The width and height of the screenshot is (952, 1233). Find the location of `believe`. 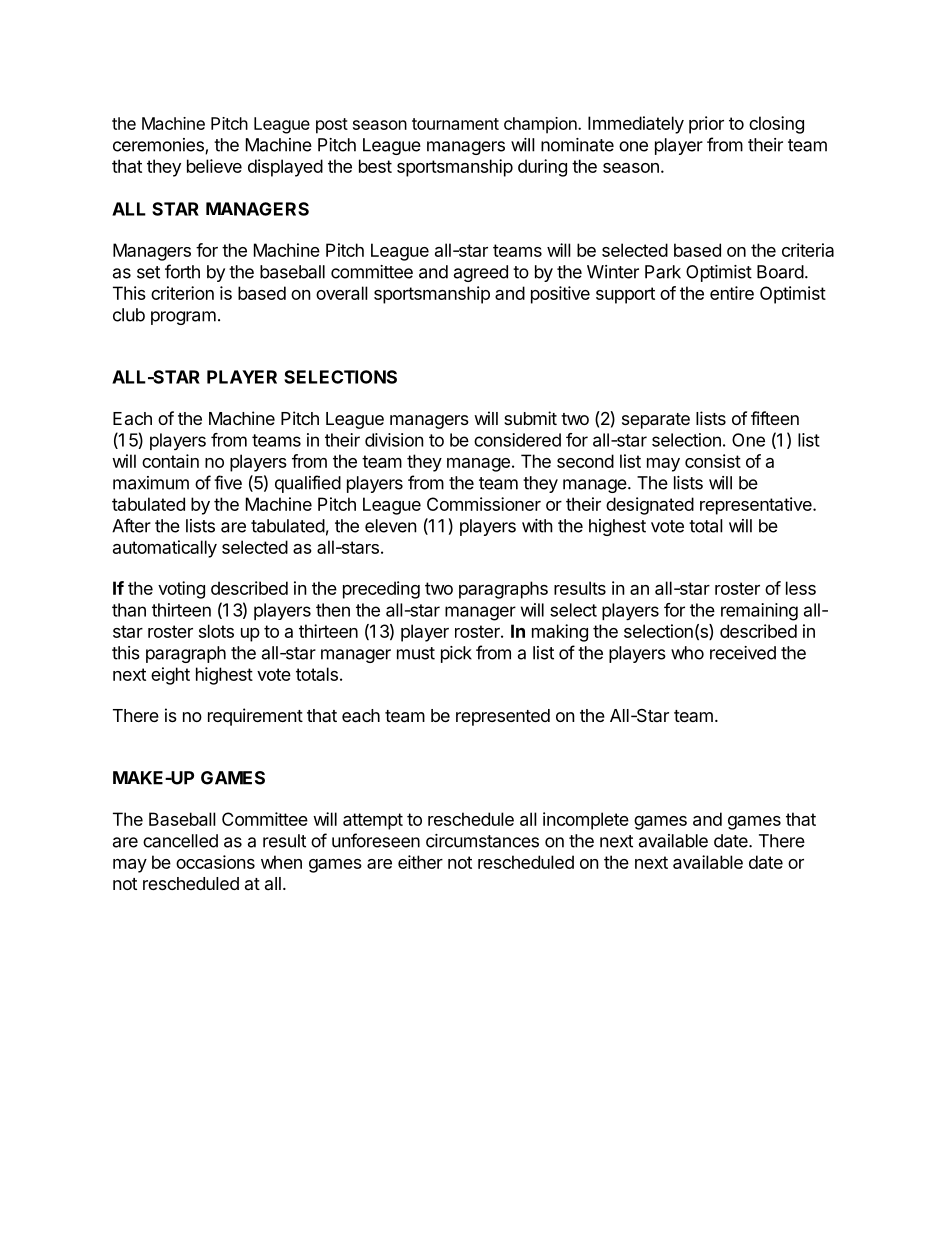

believe is located at coordinates (214, 166).
